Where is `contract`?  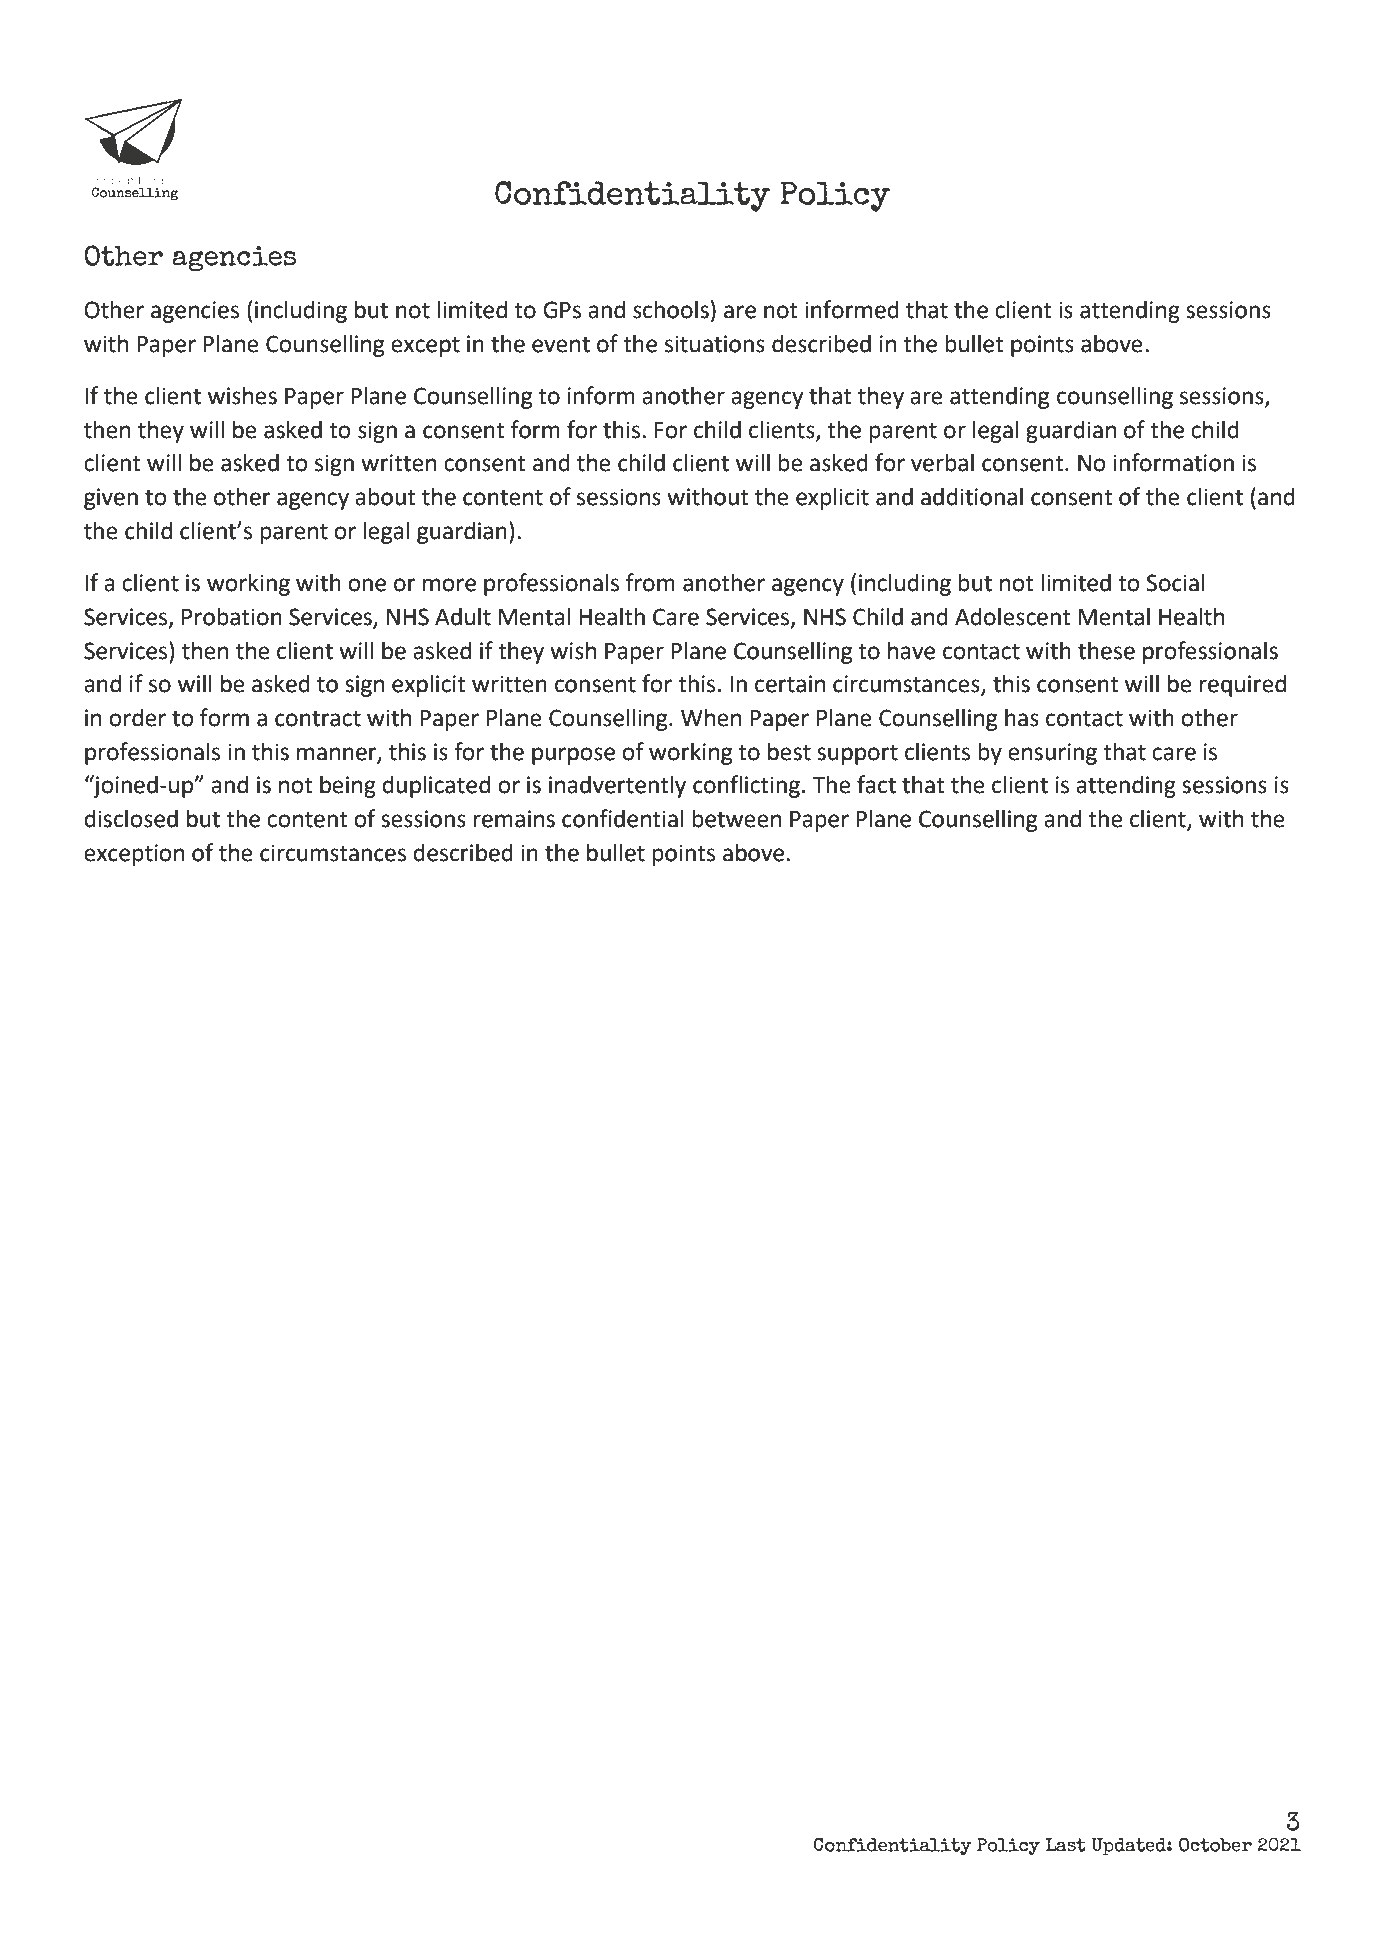 contract is located at coordinates (318, 718).
